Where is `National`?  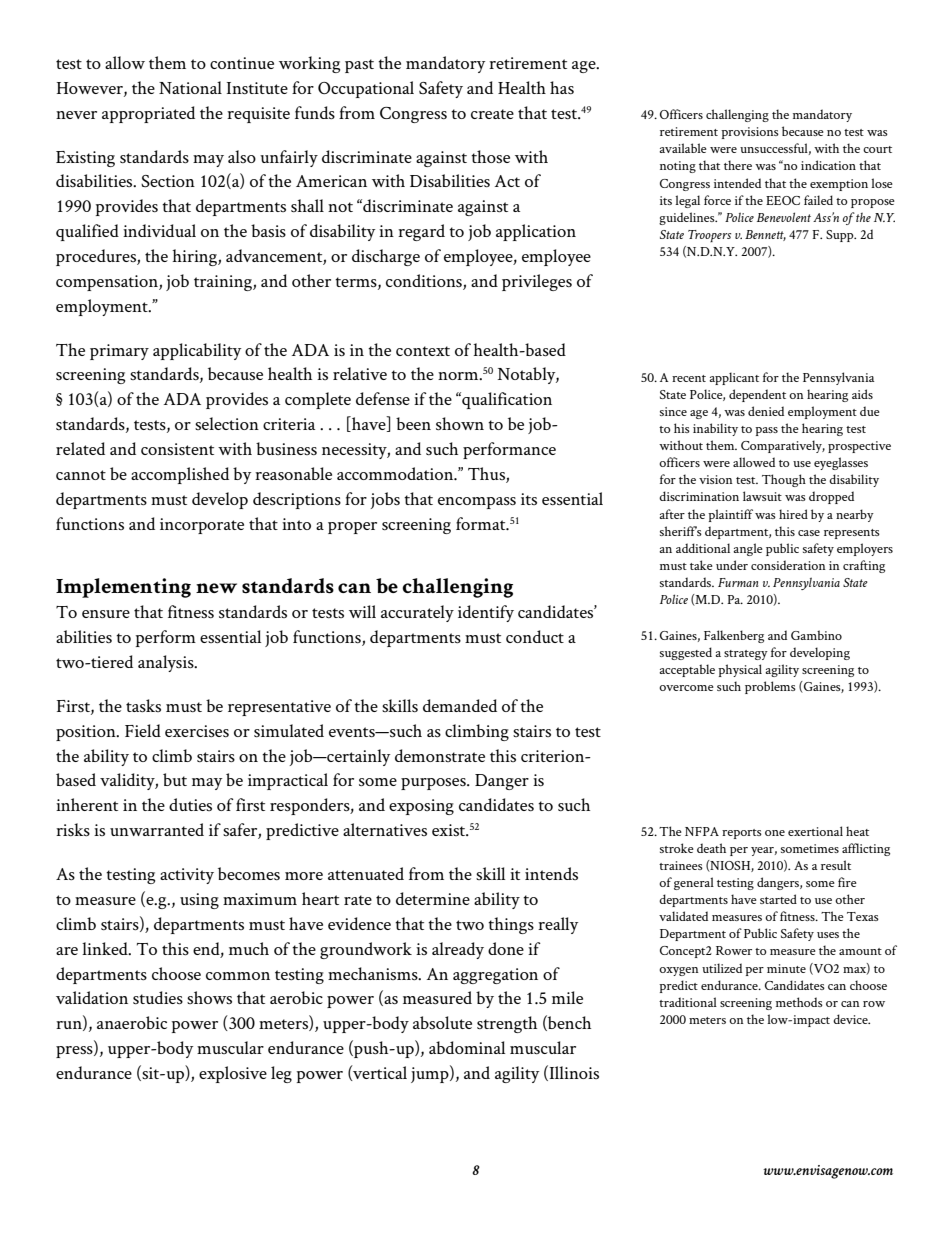 National is located at coordinates (190, 87).
